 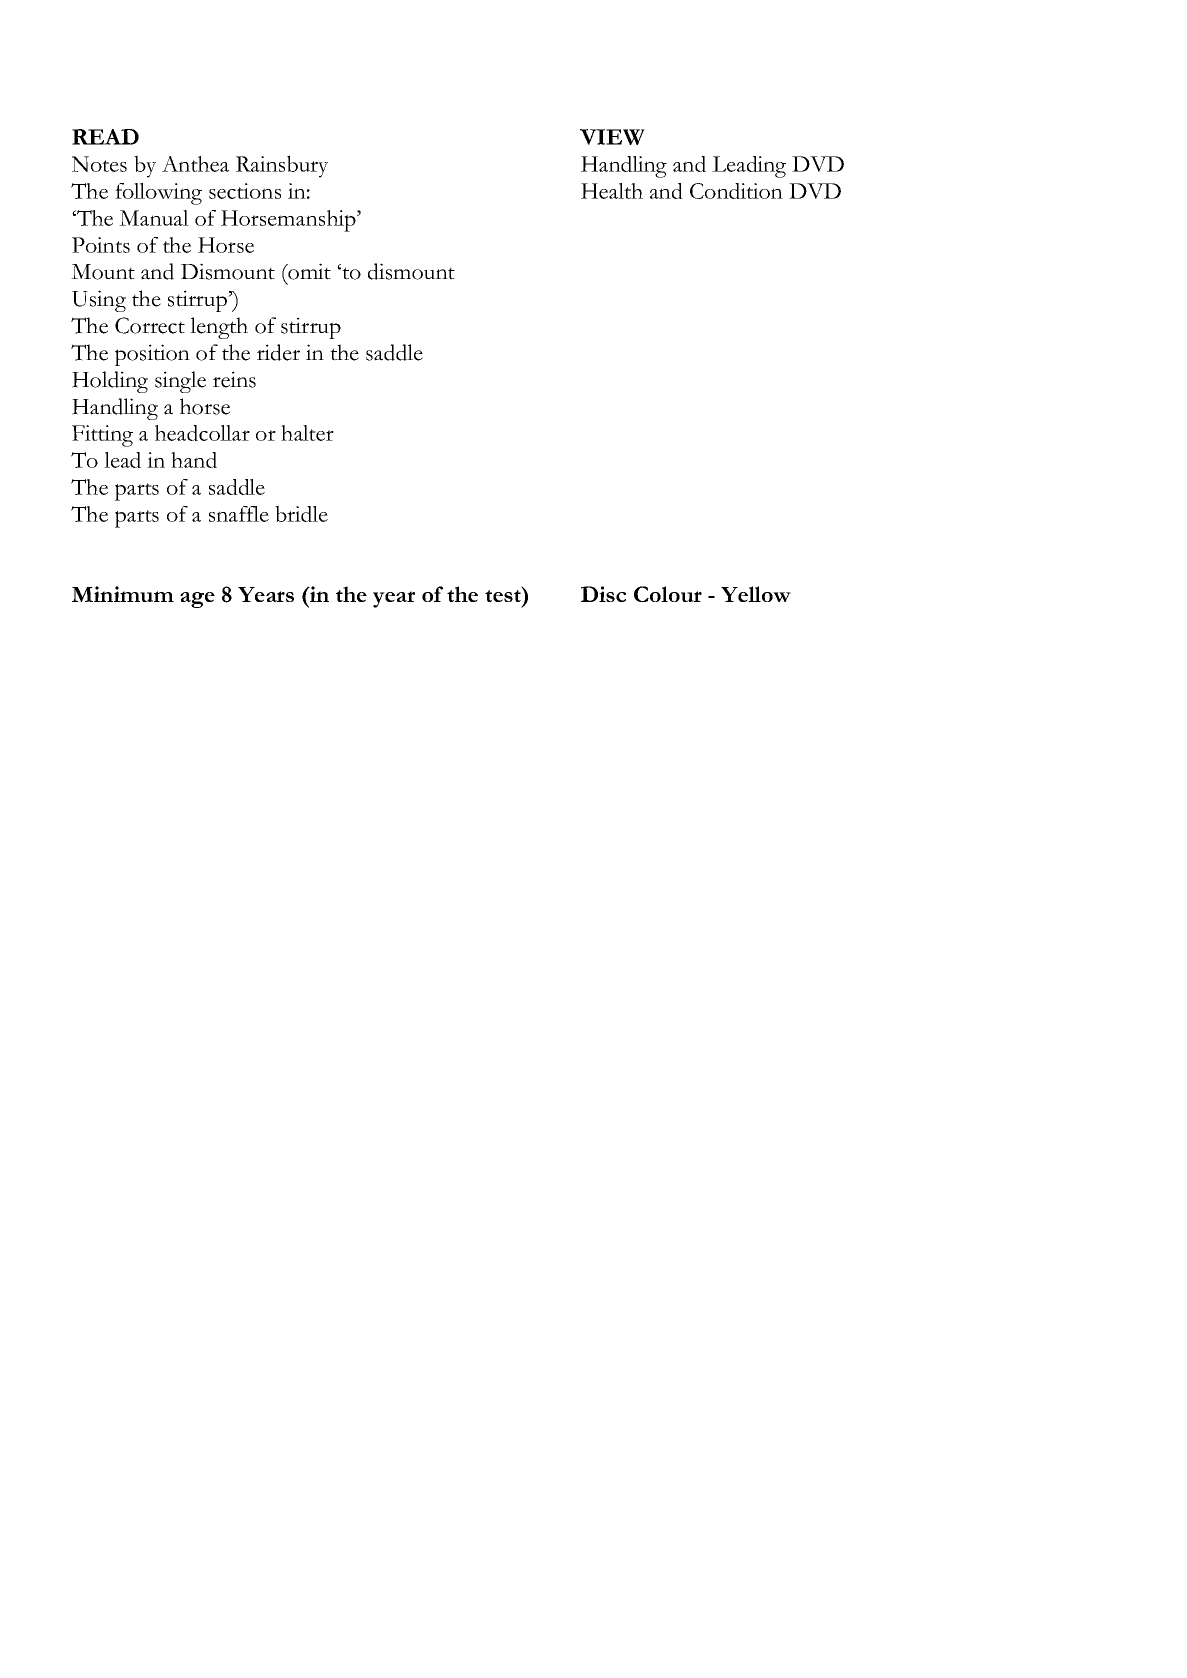 What do you see at coordinates (736, 191) in the page?
I see `Condition` at bounding box center [736, 191].
